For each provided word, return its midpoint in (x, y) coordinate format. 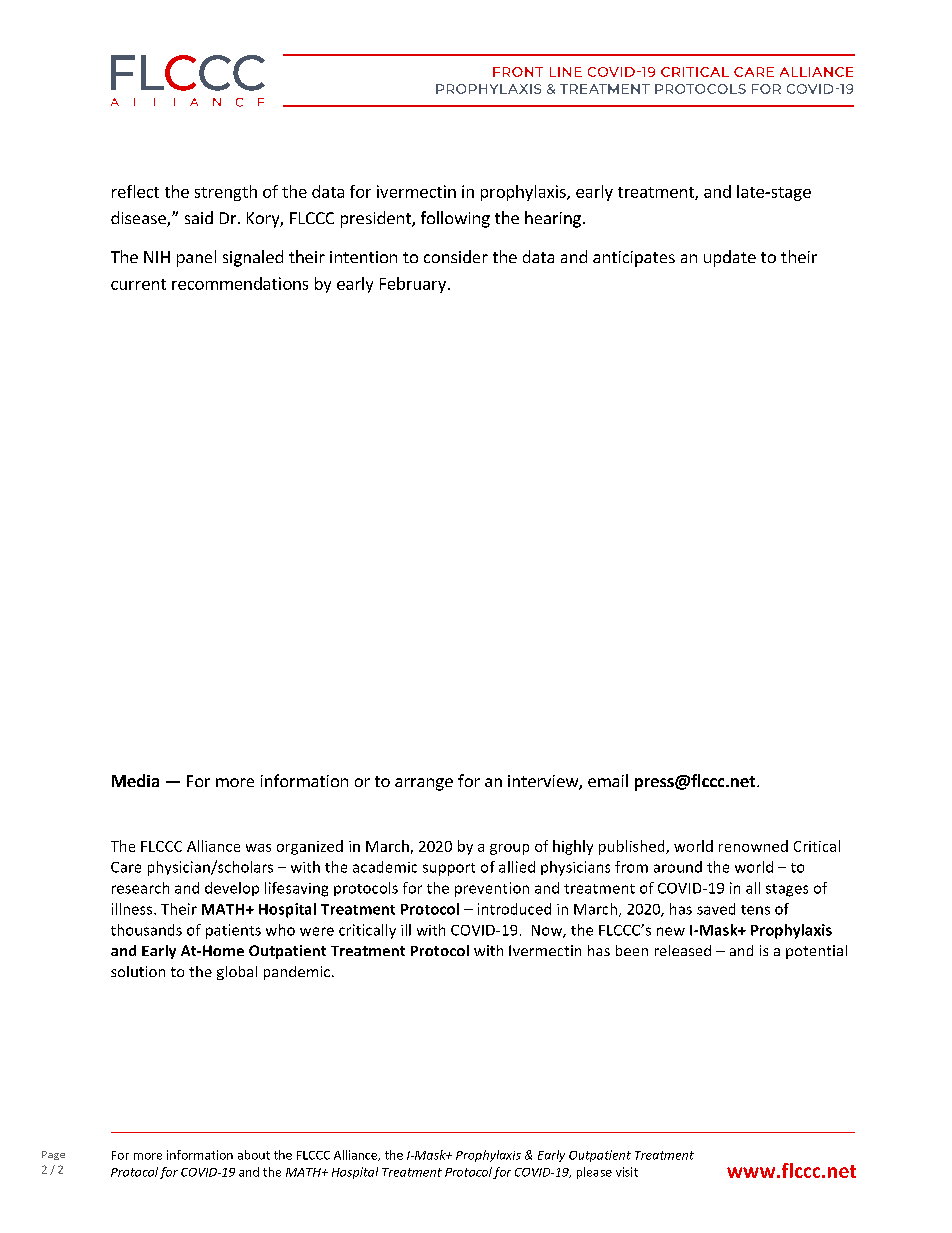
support (449, 869)
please (594, 1173)
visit (627, 1172)
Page (53, 1155)
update (730, 258)
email (608, 780)
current (138, 284)
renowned (753, 846)
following (455, 219)
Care (126, 867)
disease (139, 219)
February (413, 285)
